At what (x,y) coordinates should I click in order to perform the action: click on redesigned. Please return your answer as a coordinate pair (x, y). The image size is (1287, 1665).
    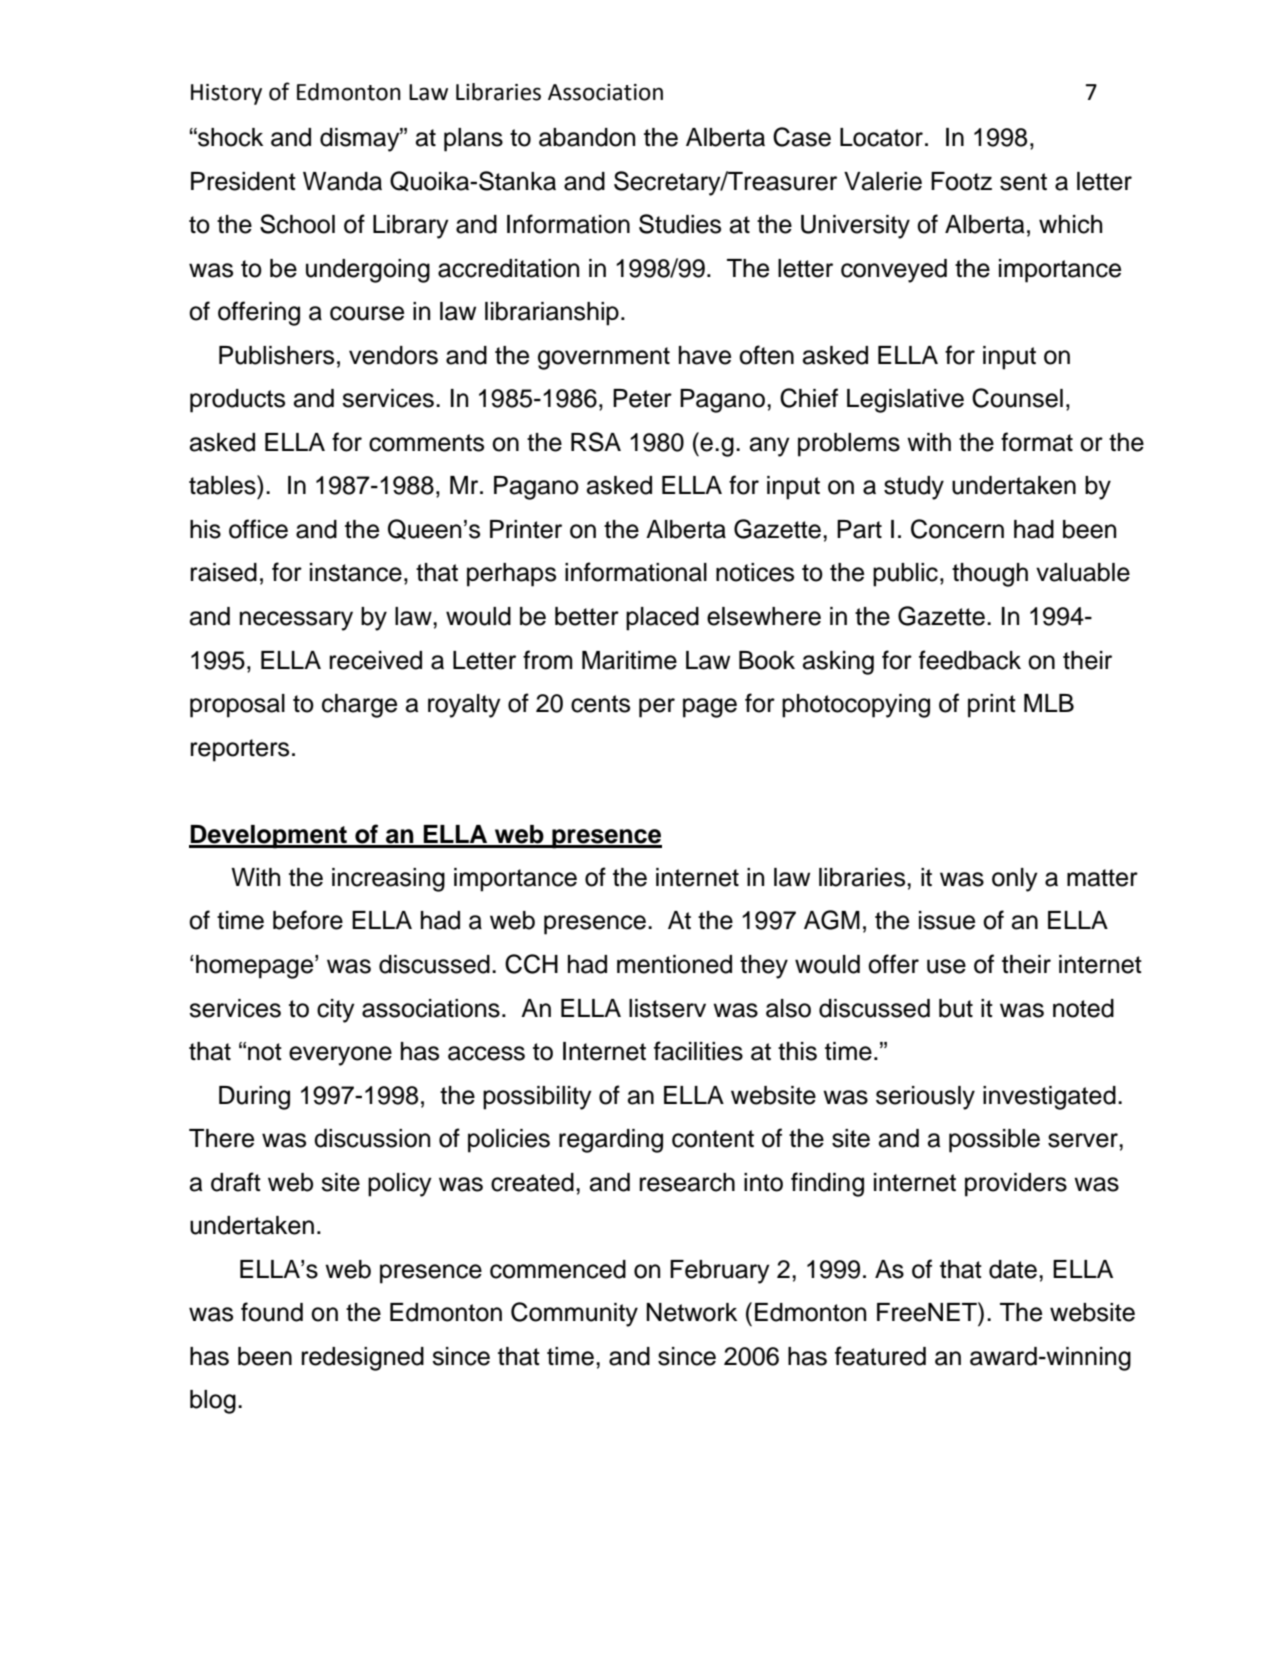
    Looking at the image, I should click on (363, 1359).
